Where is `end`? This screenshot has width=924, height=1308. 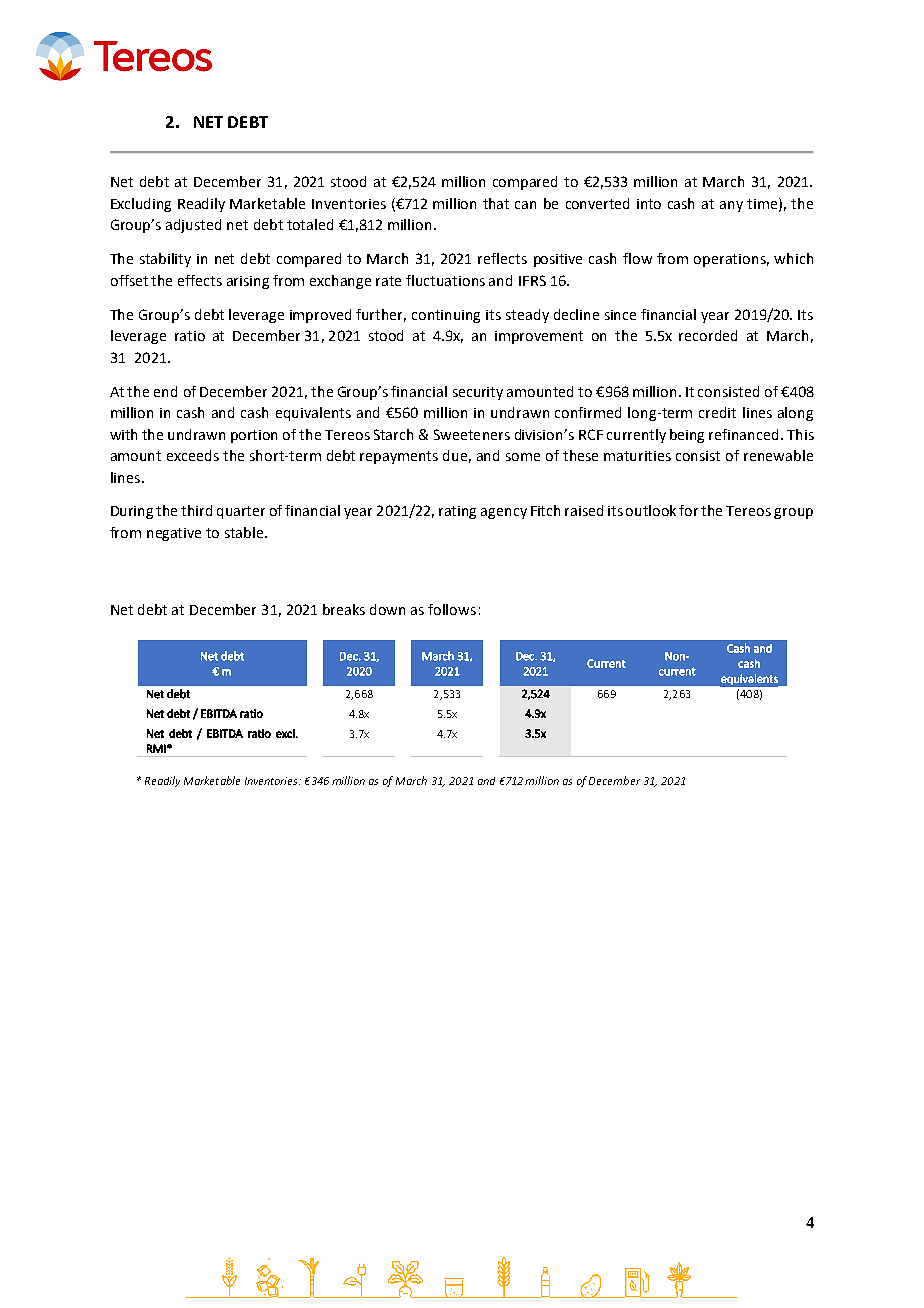 end is located at coordinates (165, 391).
